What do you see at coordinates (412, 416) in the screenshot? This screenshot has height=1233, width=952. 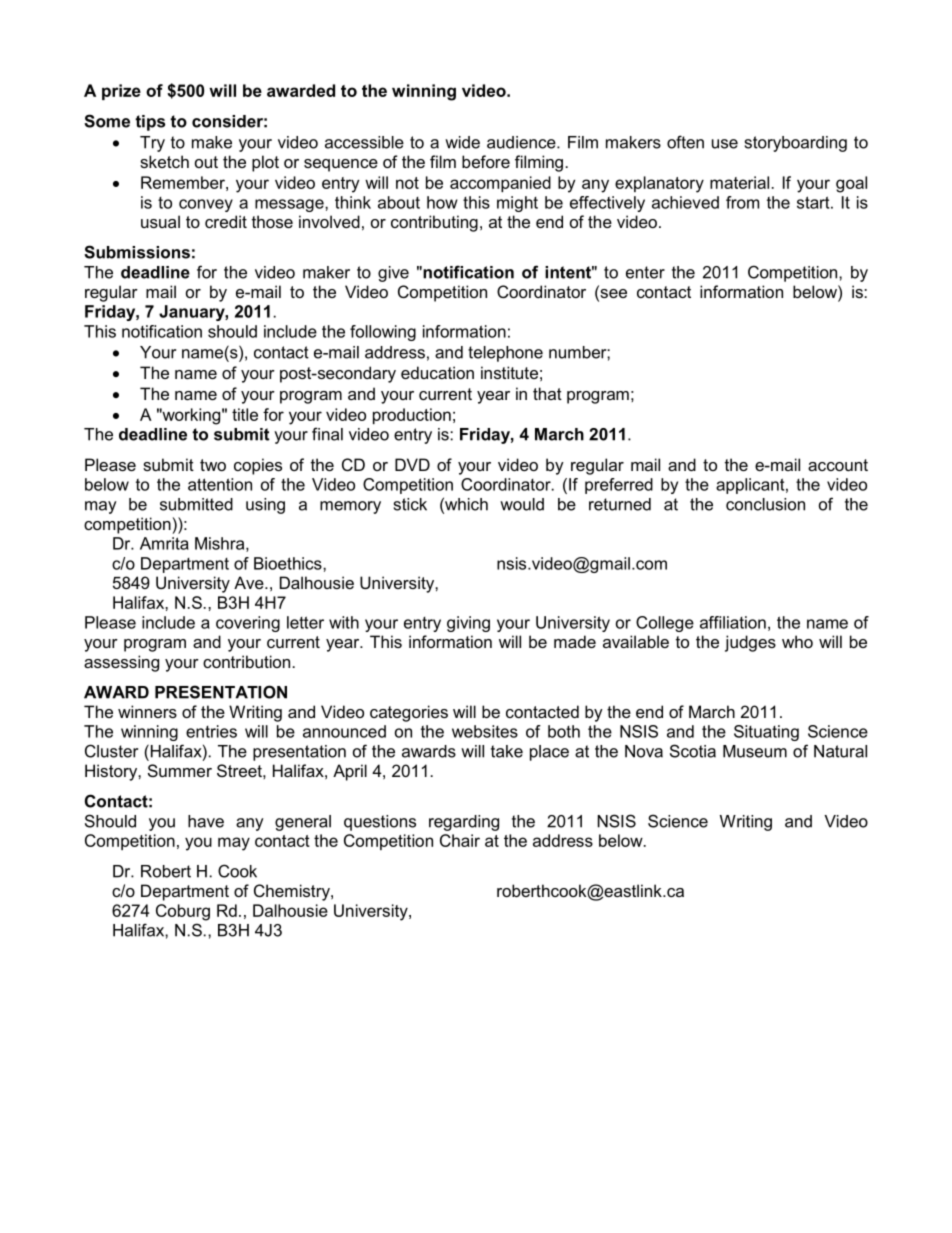 I see `production` at bounding box center [412, 416].
